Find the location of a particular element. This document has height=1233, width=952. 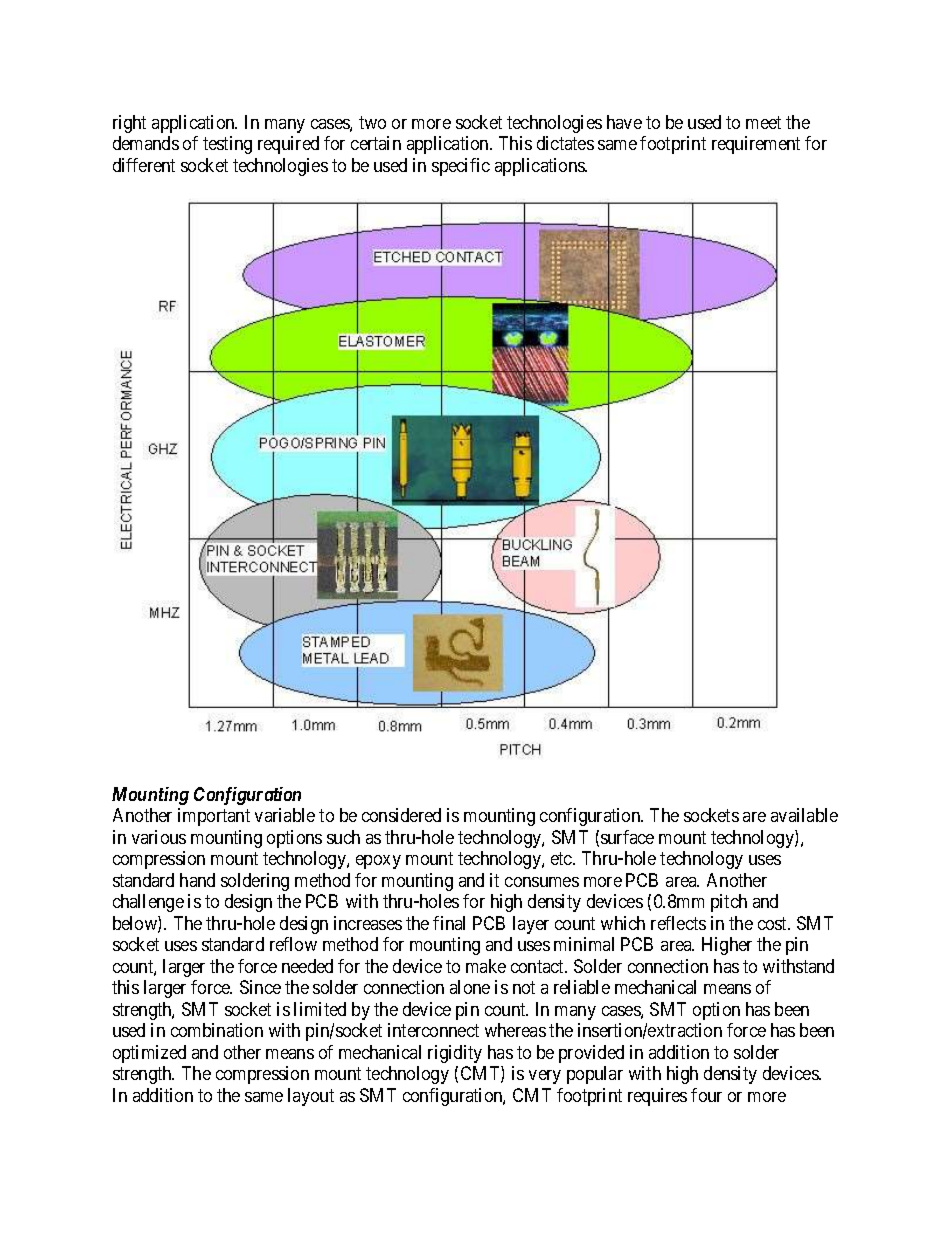

rigidity is located at coordinates (455, 1054).
